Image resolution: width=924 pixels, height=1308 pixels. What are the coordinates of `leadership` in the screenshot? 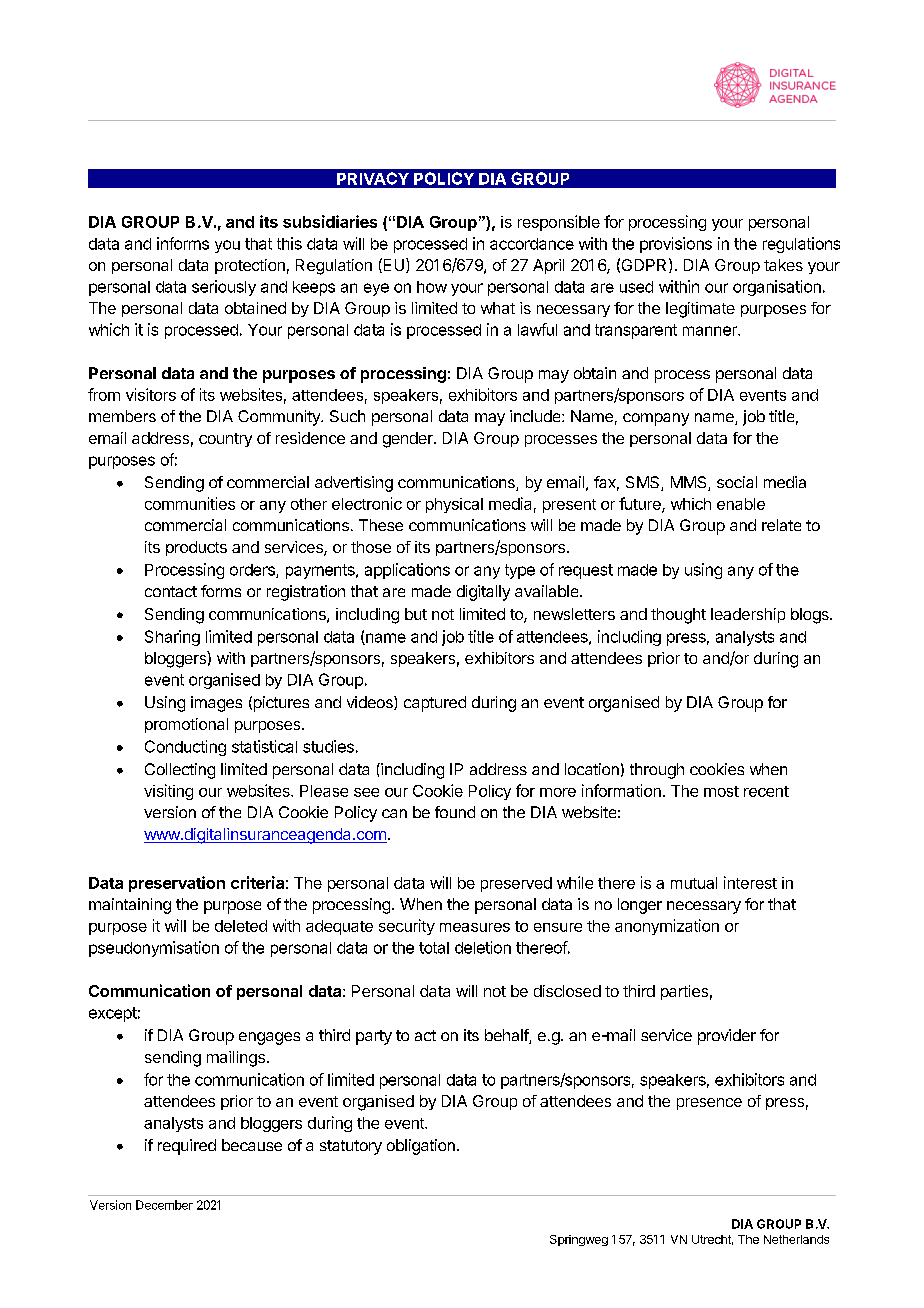 It's located at (748, 615).
